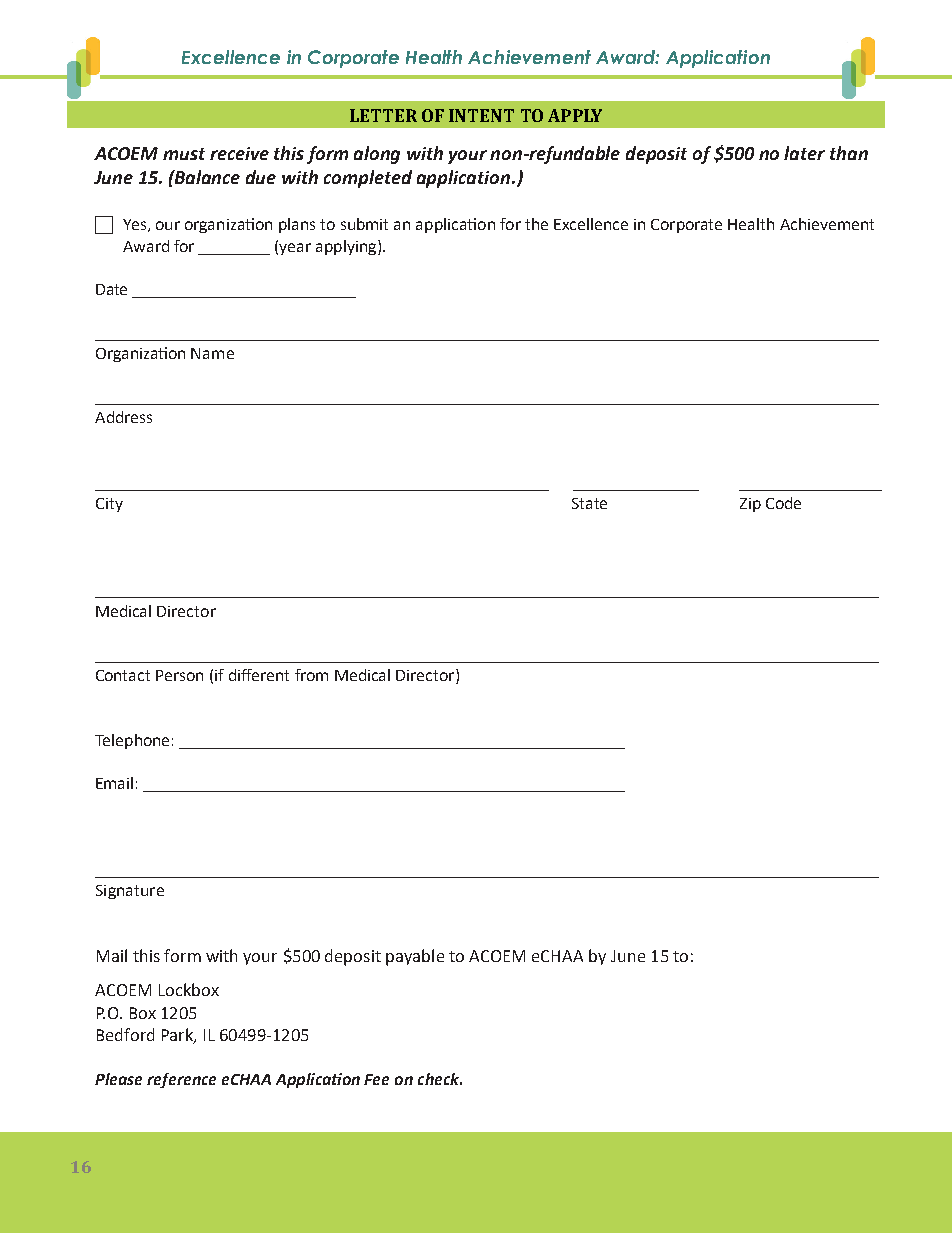 This screenshot has width=952, height=1233. Describe the element at coordinates (311, 675) in the screenshot. I see `from` at that location.
